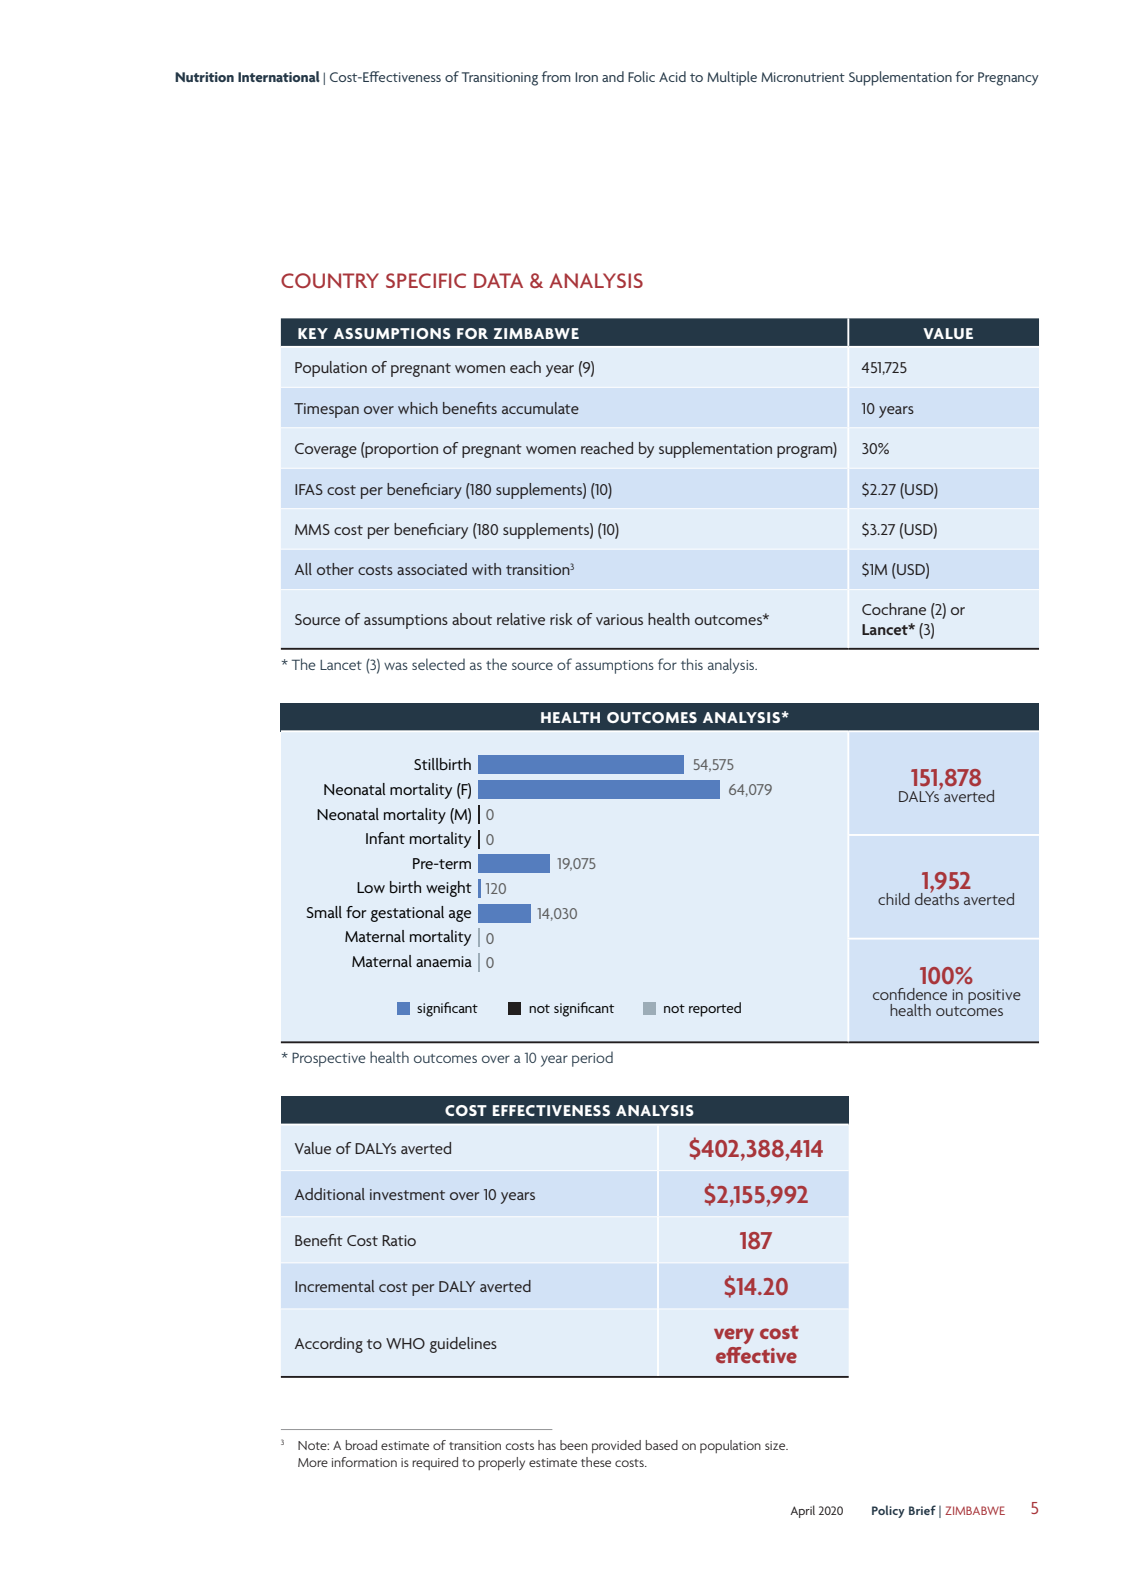 The image size is (1124, 1590). I want to click on More, so click(313, 1462).
